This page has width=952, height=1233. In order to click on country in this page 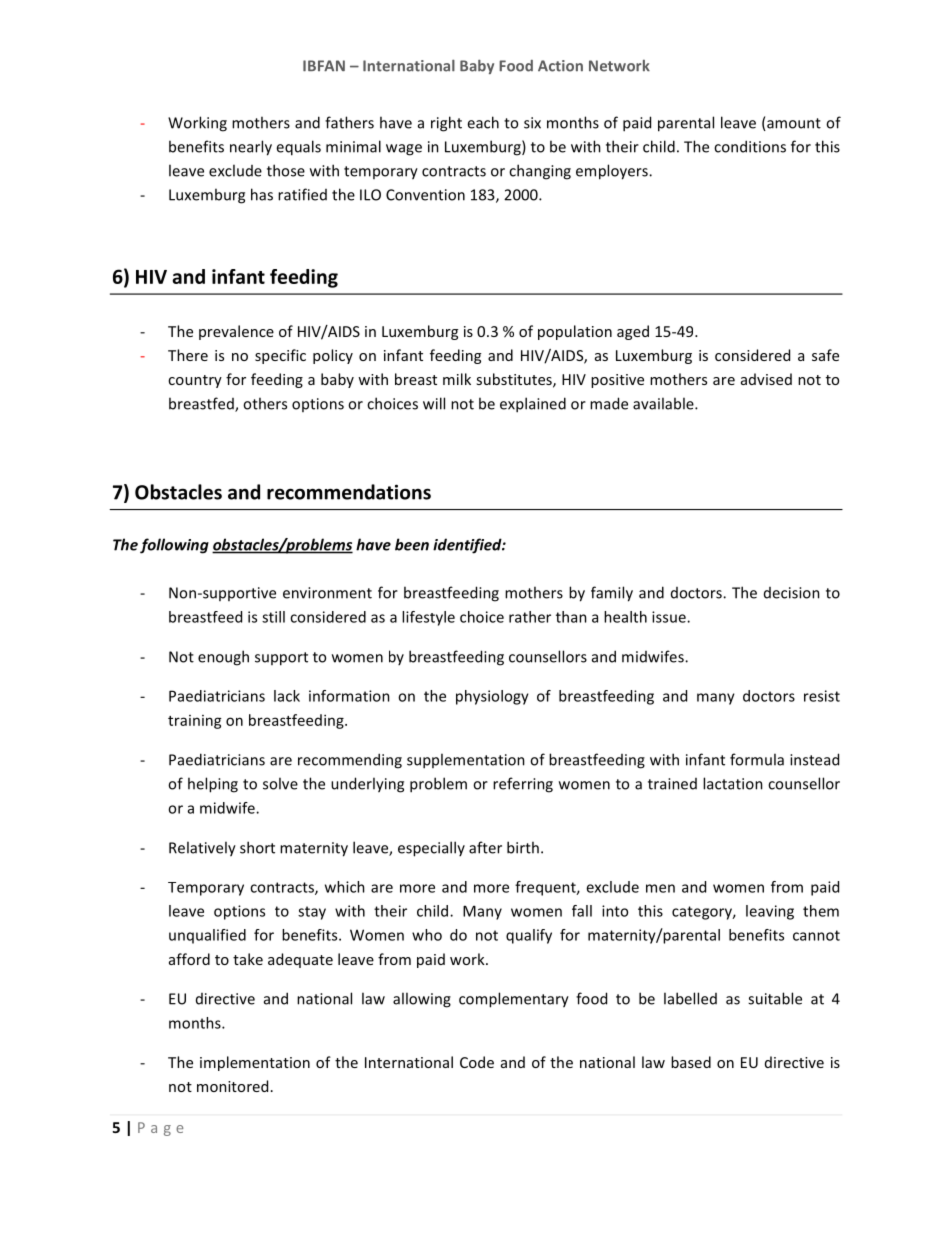, I will do `click(195, 381)`.
